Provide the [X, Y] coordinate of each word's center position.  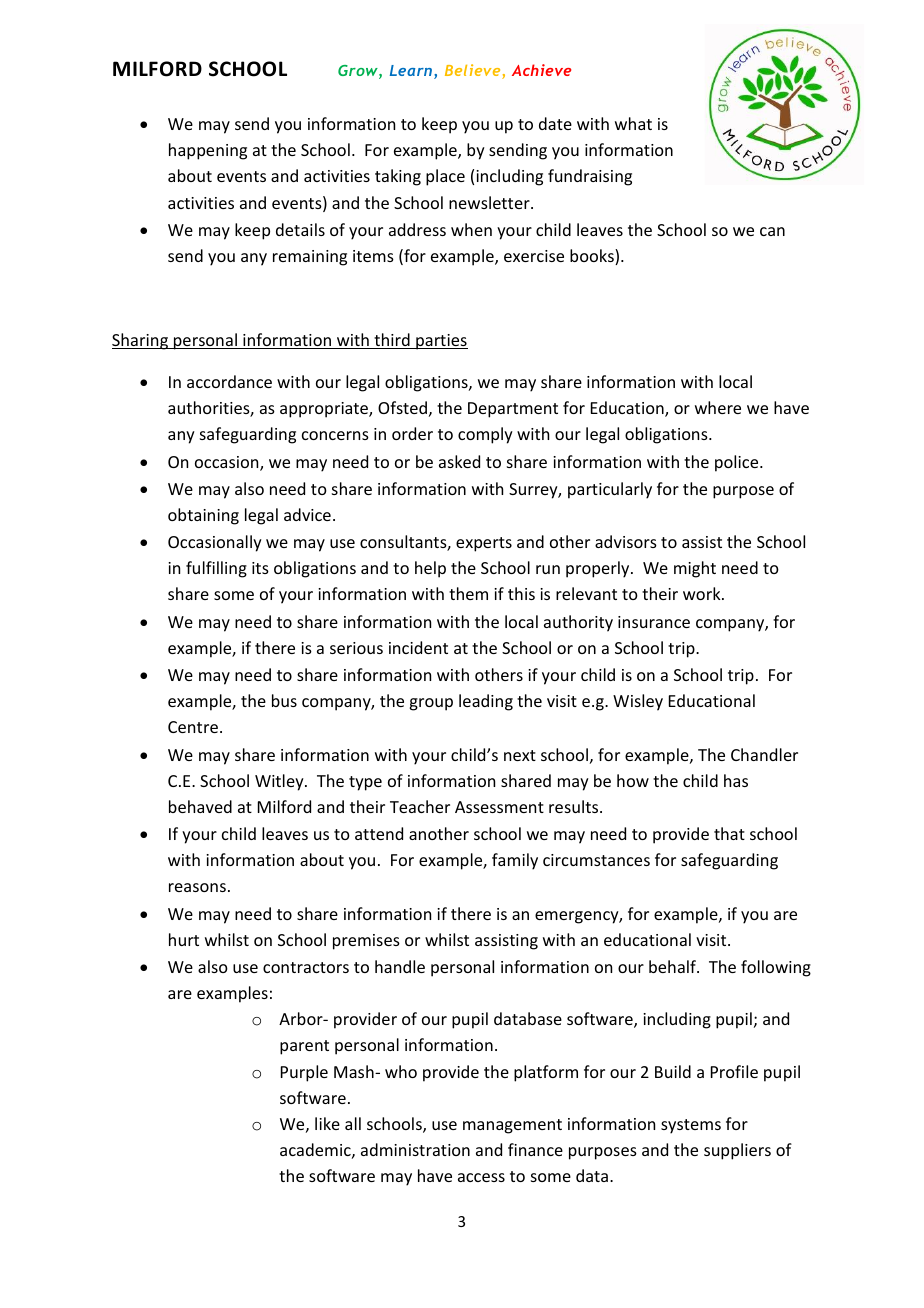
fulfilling [216, 569]
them [468, 593]
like [327, 1123]
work [703, 593]
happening [208, 151]
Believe [474, 71]
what [633, 123]
